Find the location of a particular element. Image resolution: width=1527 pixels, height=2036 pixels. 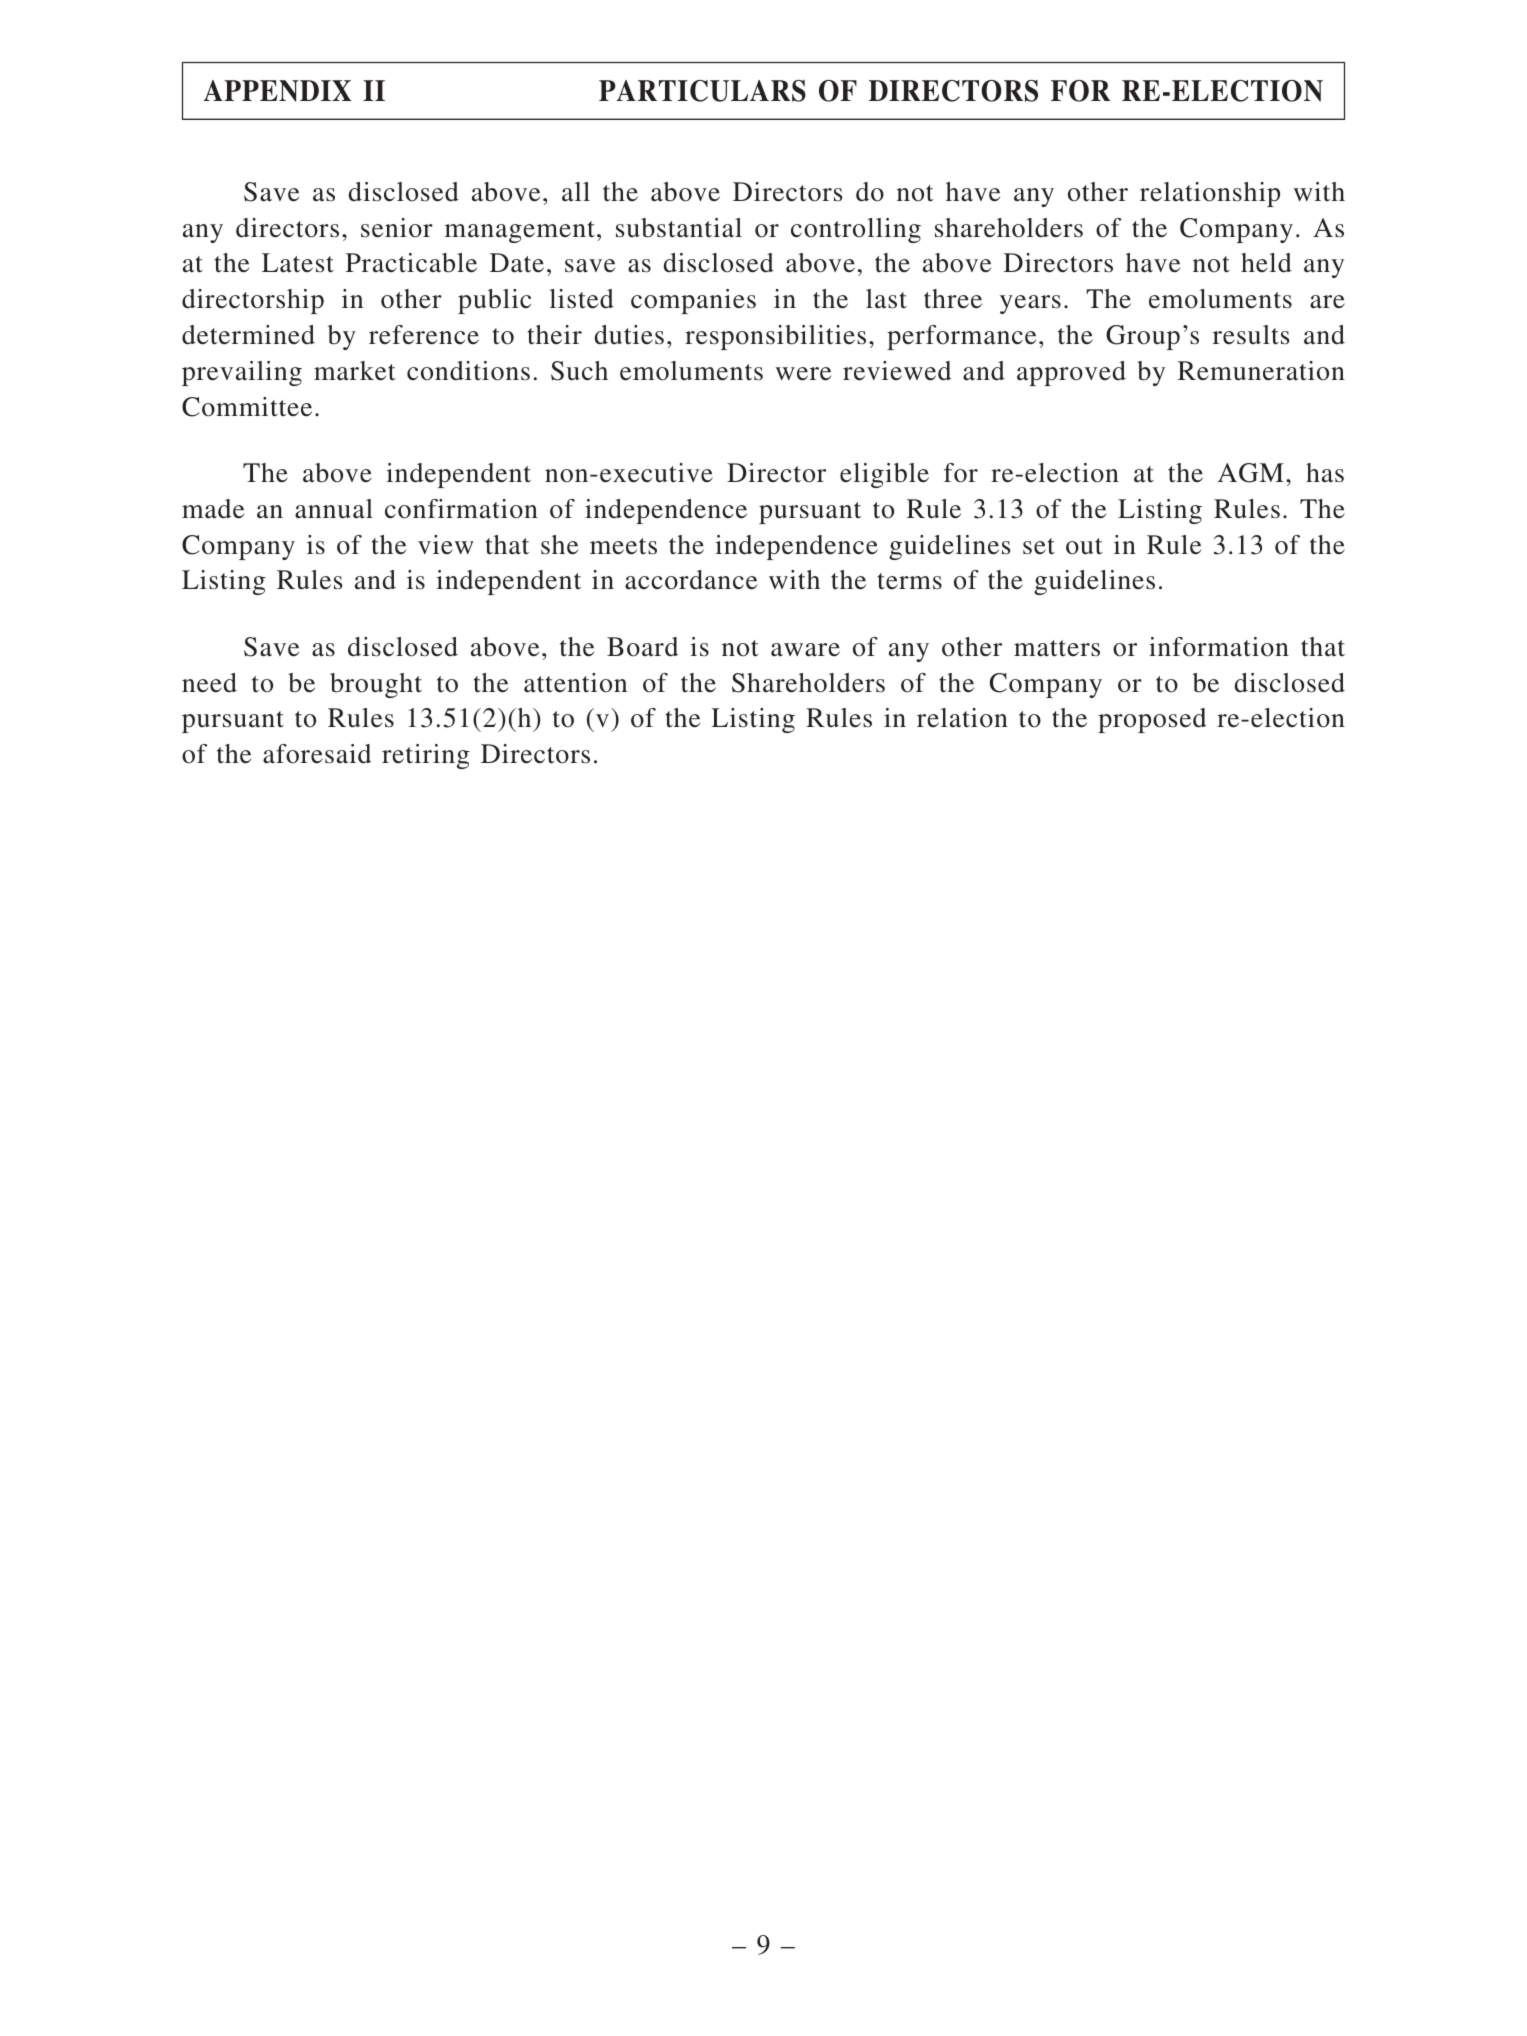

market is located at coordinates (355, 371).
